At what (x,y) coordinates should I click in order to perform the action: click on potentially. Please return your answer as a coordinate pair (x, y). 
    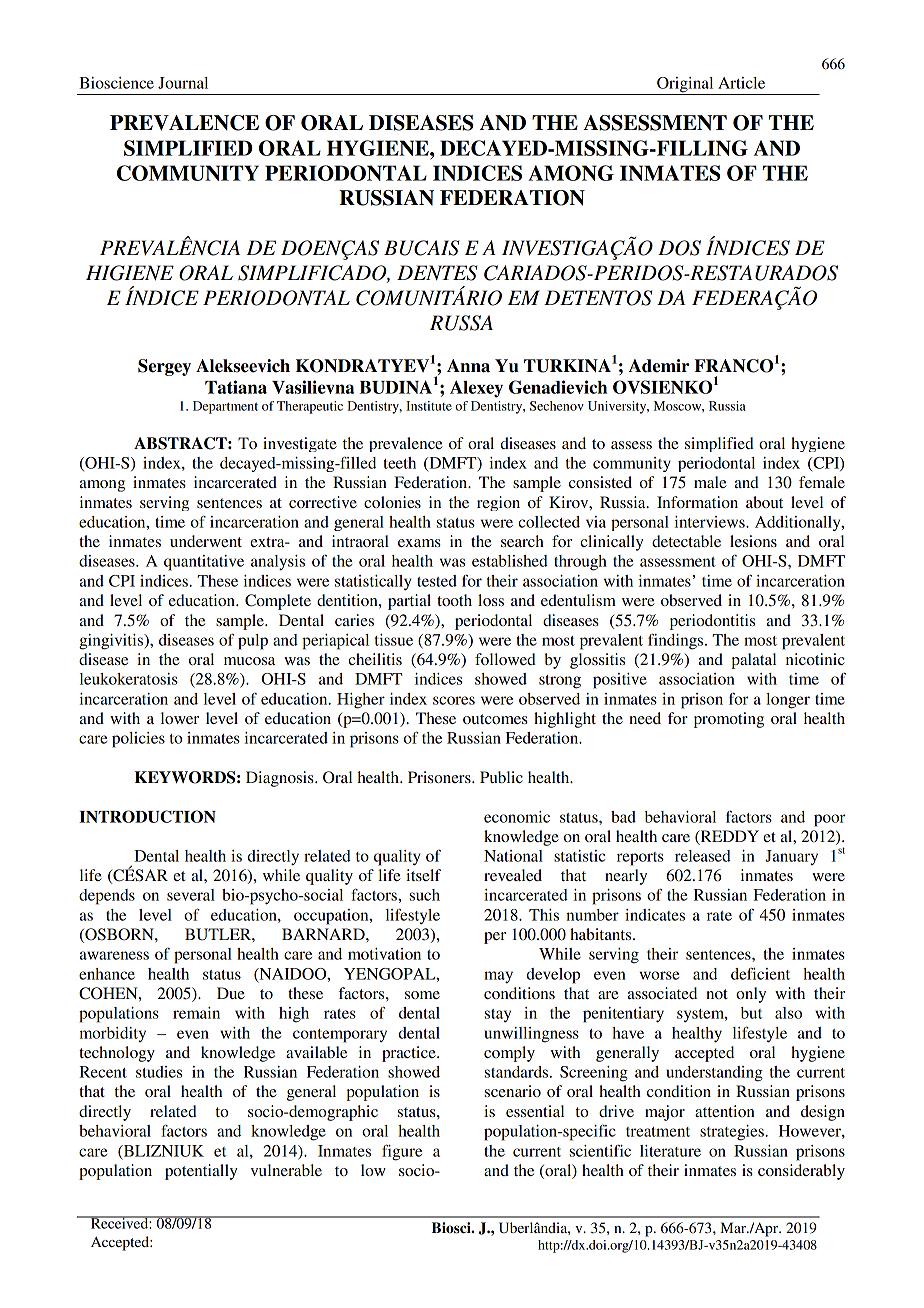
    Looking at the image, I should click on (201, 1172).
